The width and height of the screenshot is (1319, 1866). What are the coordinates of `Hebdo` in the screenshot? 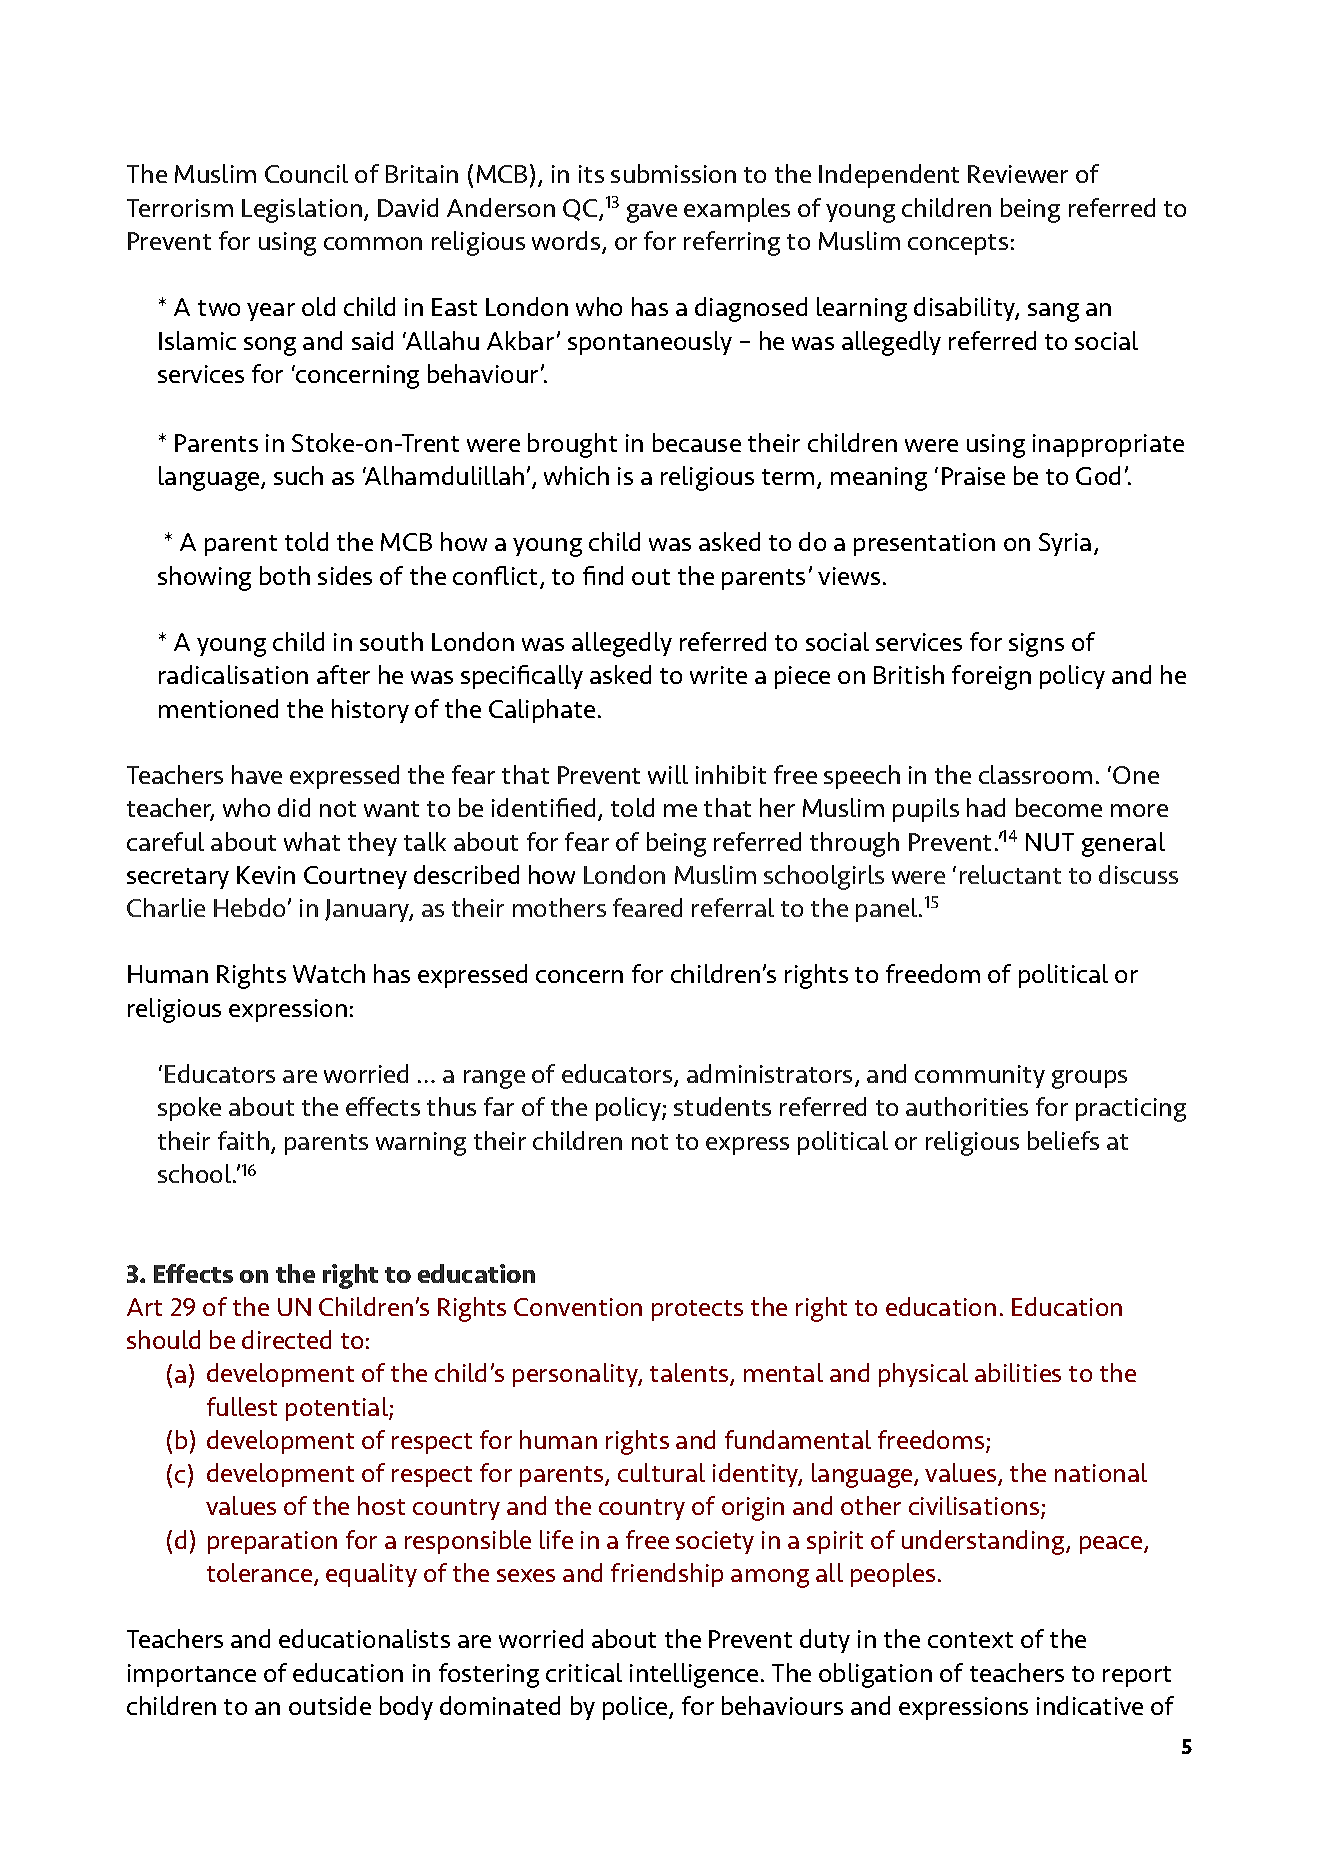 It's located at (249, 907).
